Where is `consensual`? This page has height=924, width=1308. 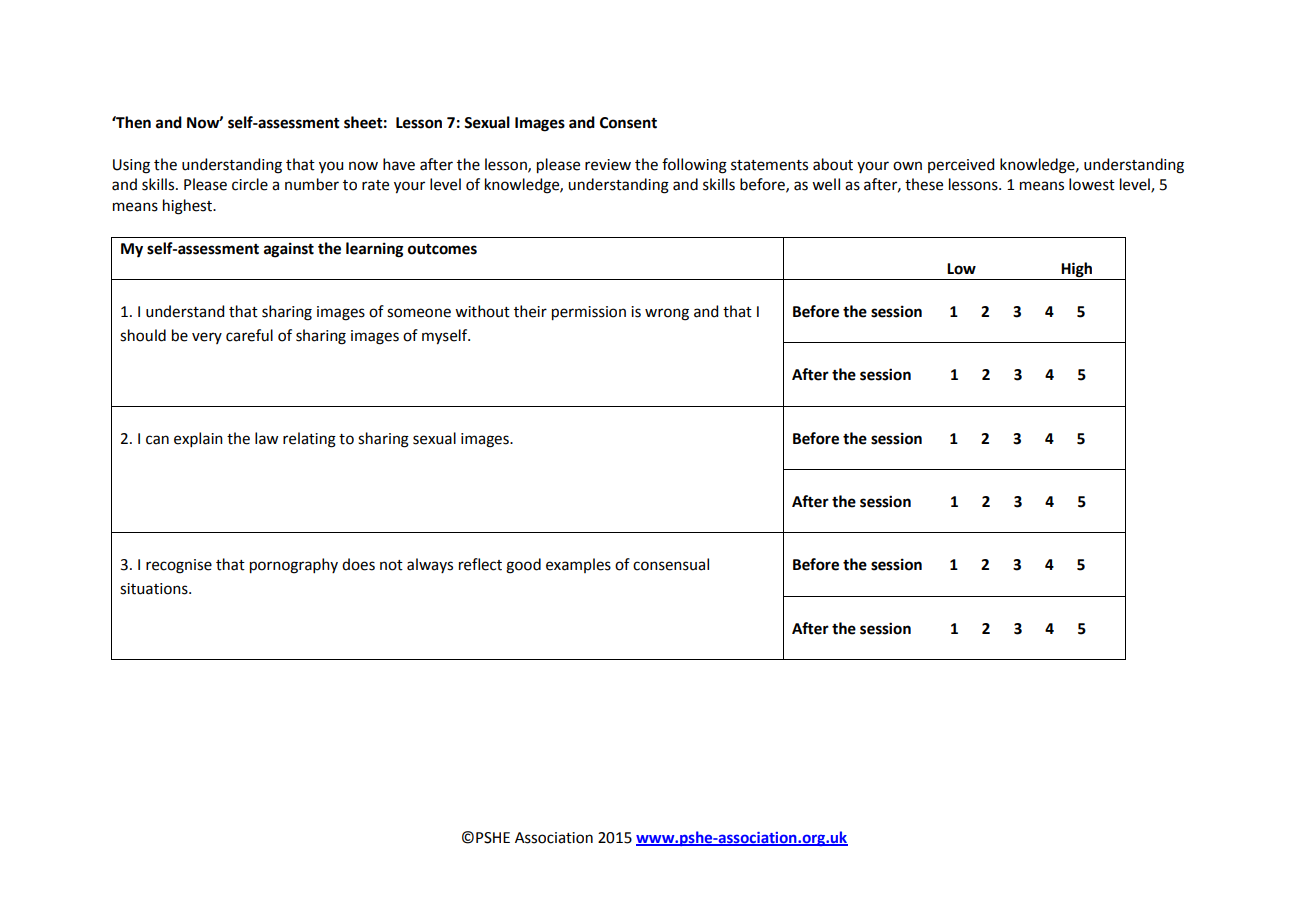
consensual is located at coordinates (671, 564).
